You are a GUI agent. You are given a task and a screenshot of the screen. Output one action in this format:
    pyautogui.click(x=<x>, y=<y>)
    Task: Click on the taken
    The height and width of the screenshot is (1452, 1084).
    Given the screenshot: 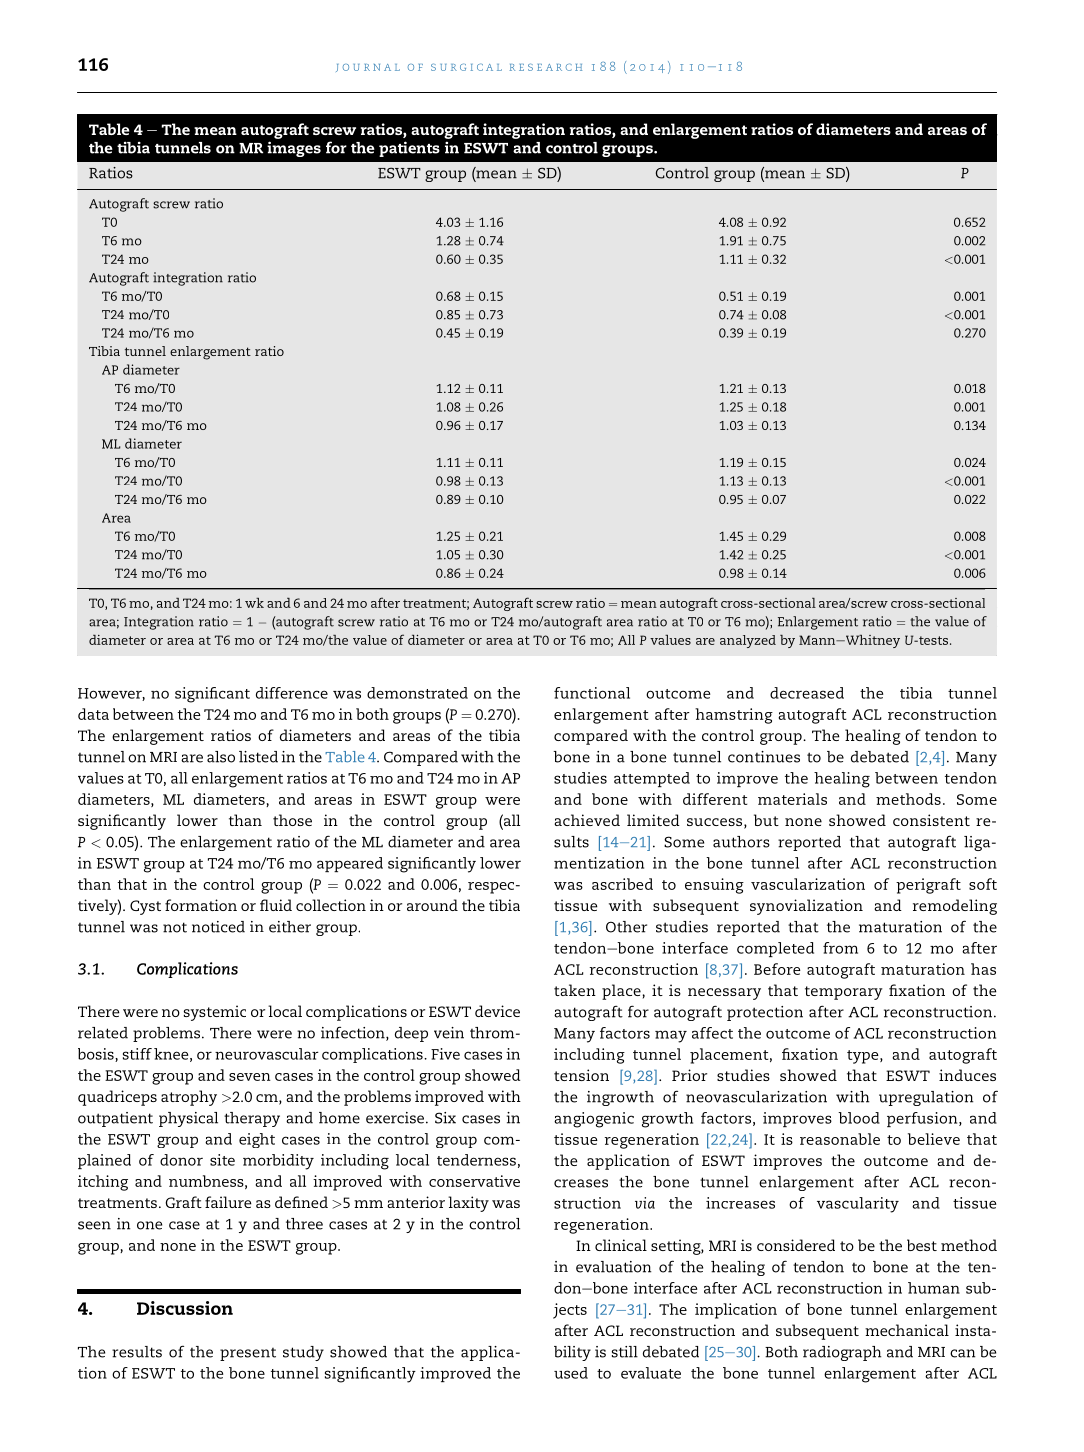 What is the action you would take?
    pyautogui.click(x=575, y=990)
